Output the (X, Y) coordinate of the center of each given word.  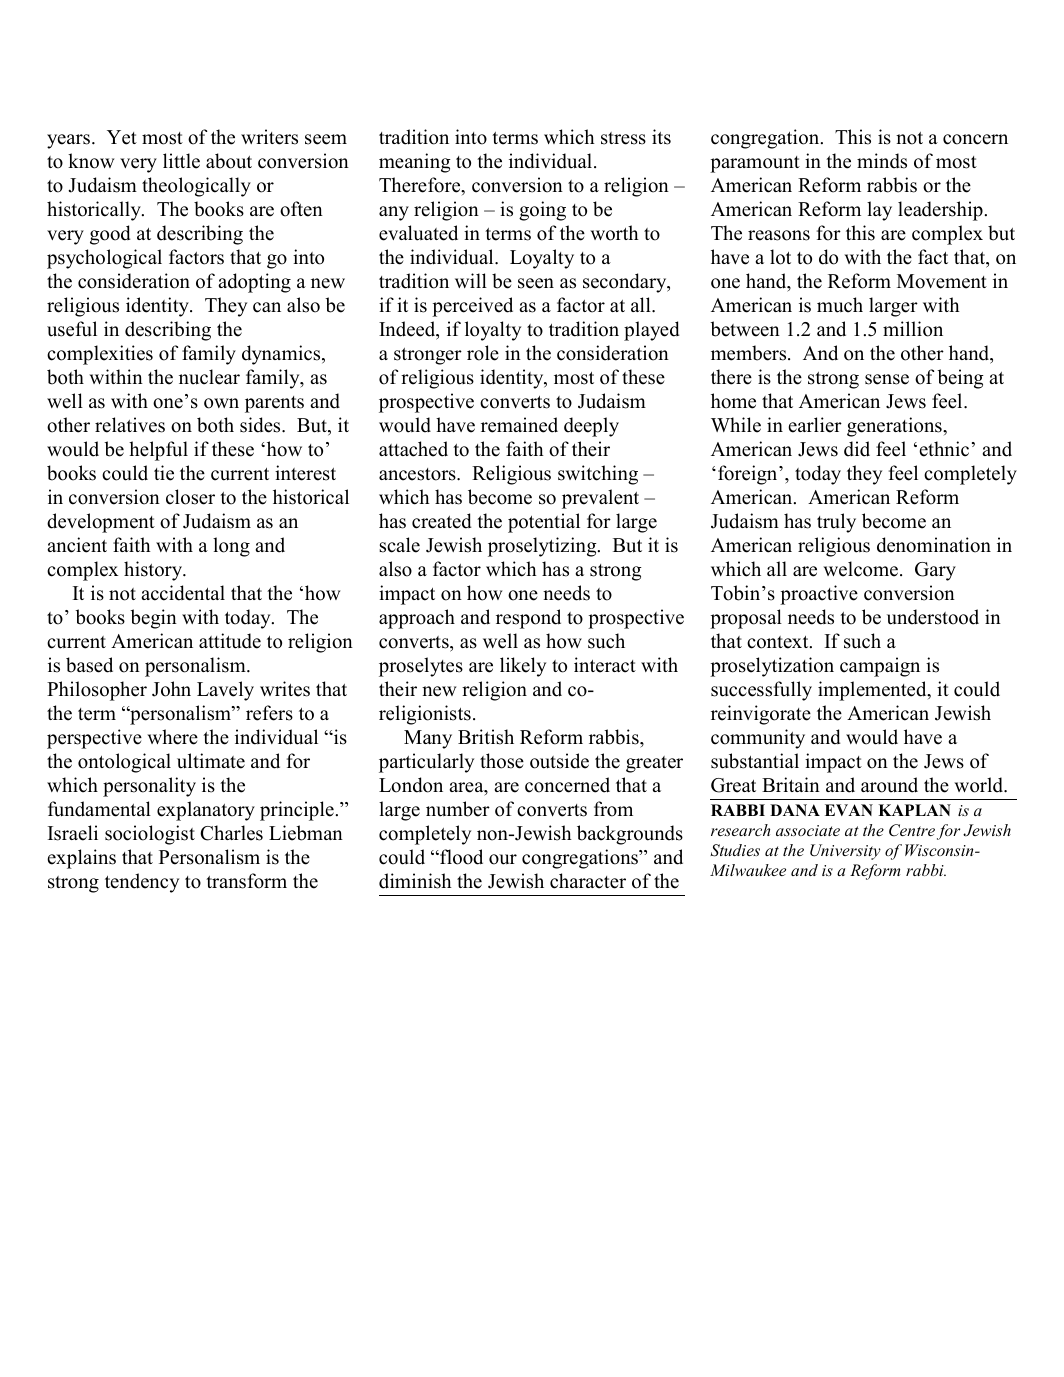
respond (528, 619)
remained (519, 425)
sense (887, 379)
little (181, 161)
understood (933, 617)
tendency (142, 883)
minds (882, 161)
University (845, 852)
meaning (415, 163)
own (221, 403)
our (503, 859)
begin (153, 619)
